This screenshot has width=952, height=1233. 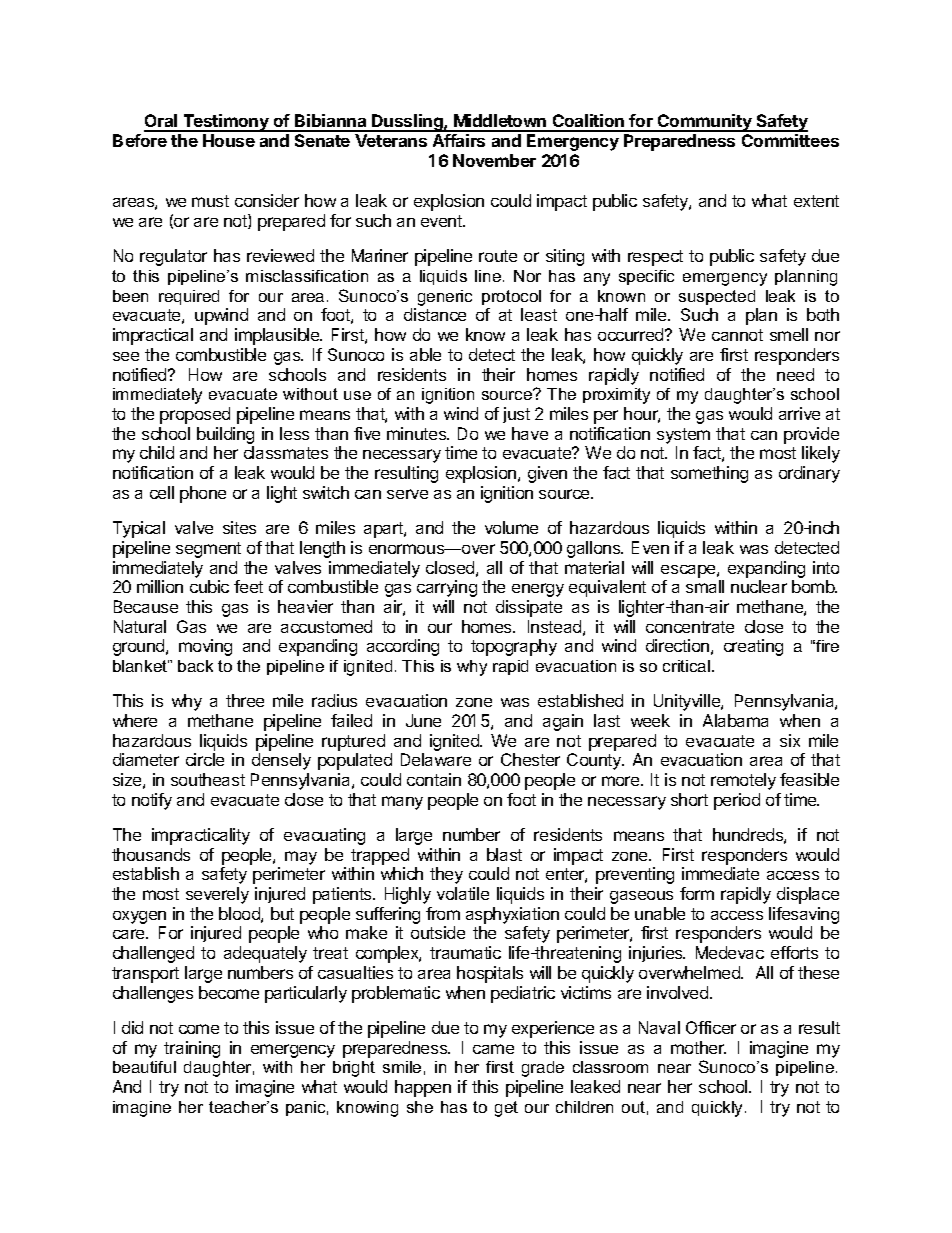 I want to click on nuclear, so click(x=759, y=586).
